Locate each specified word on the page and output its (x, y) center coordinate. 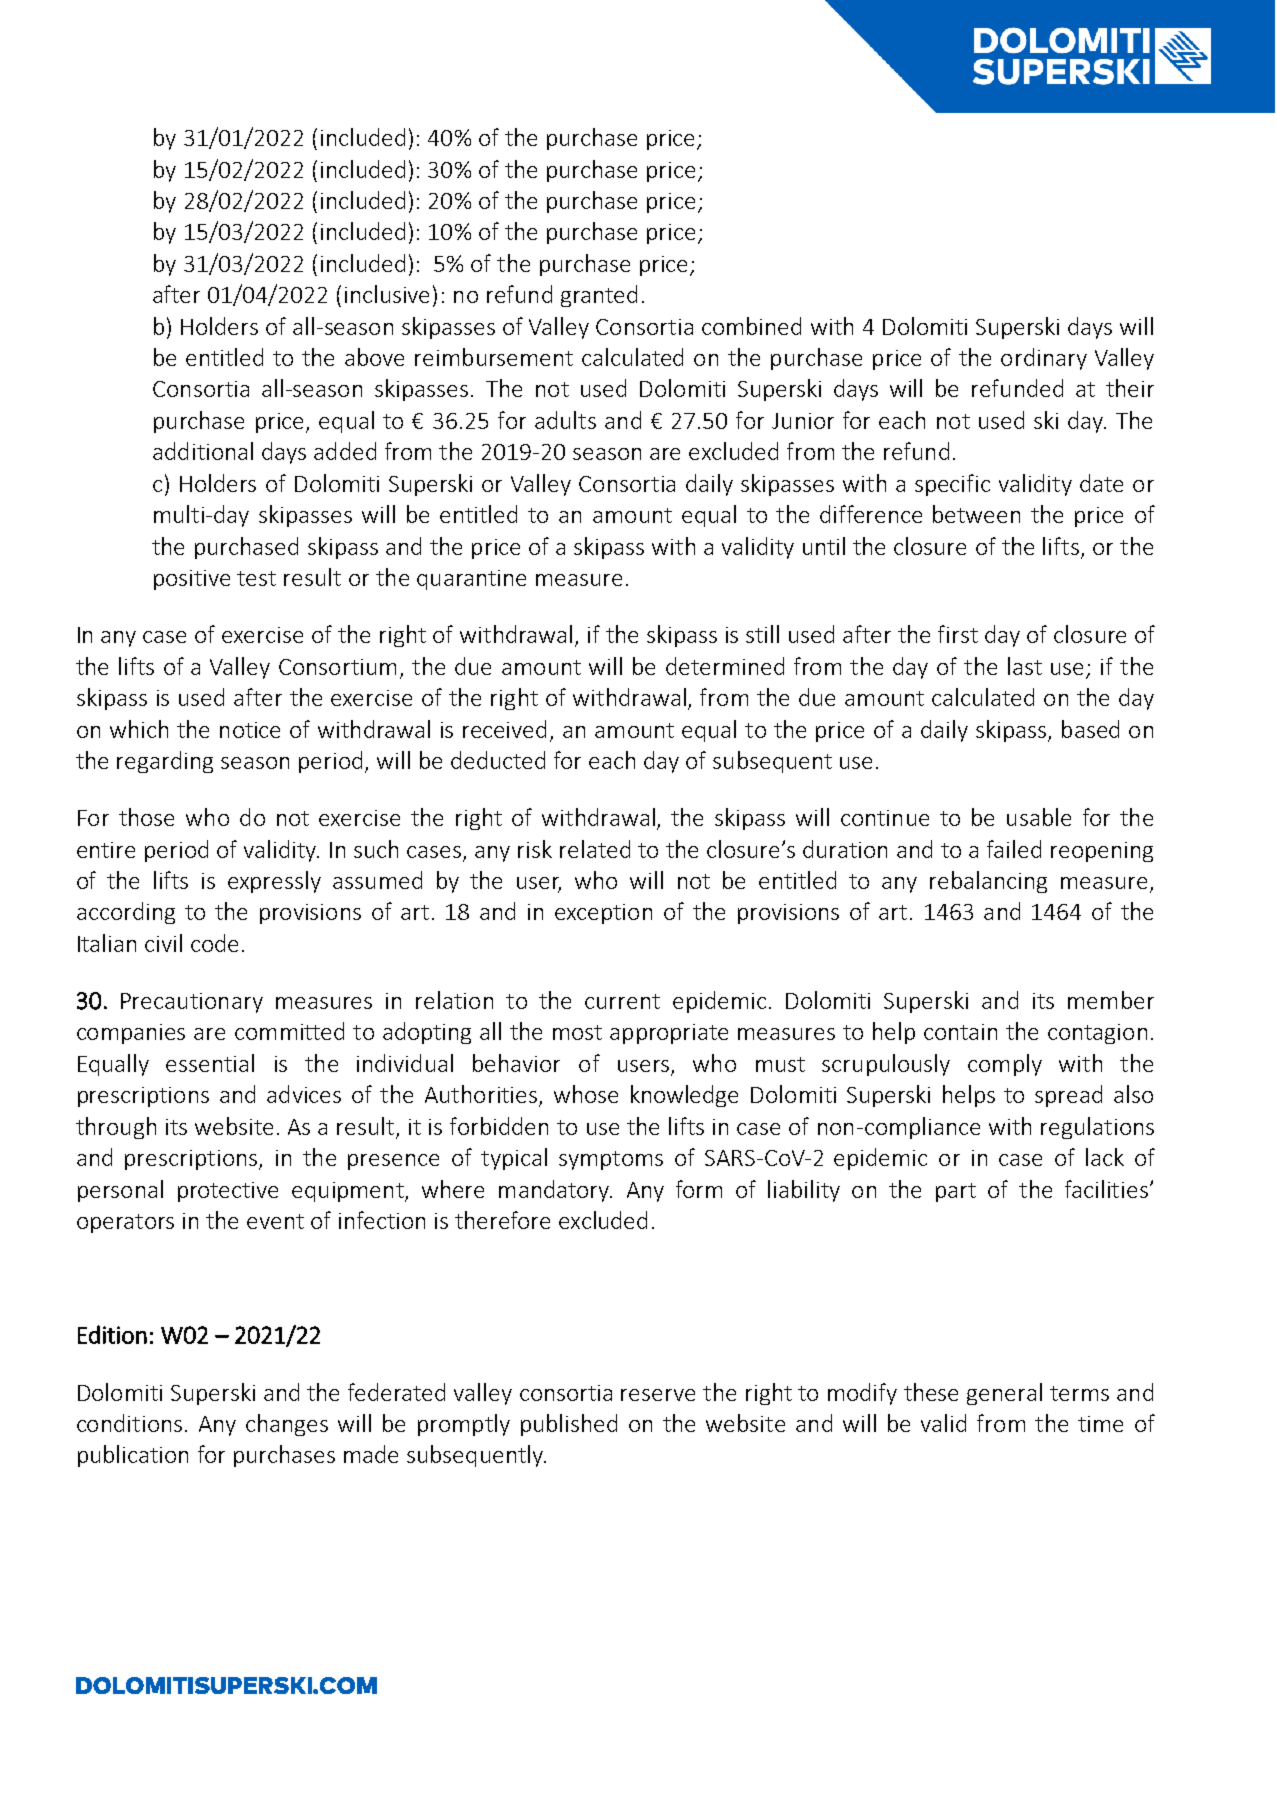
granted (599, 296)
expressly (274, 882)
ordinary (1044, 359)
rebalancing (988, 882)
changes (287, 1425)
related (595, 849)
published (569, 1425)
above (374, 357)
